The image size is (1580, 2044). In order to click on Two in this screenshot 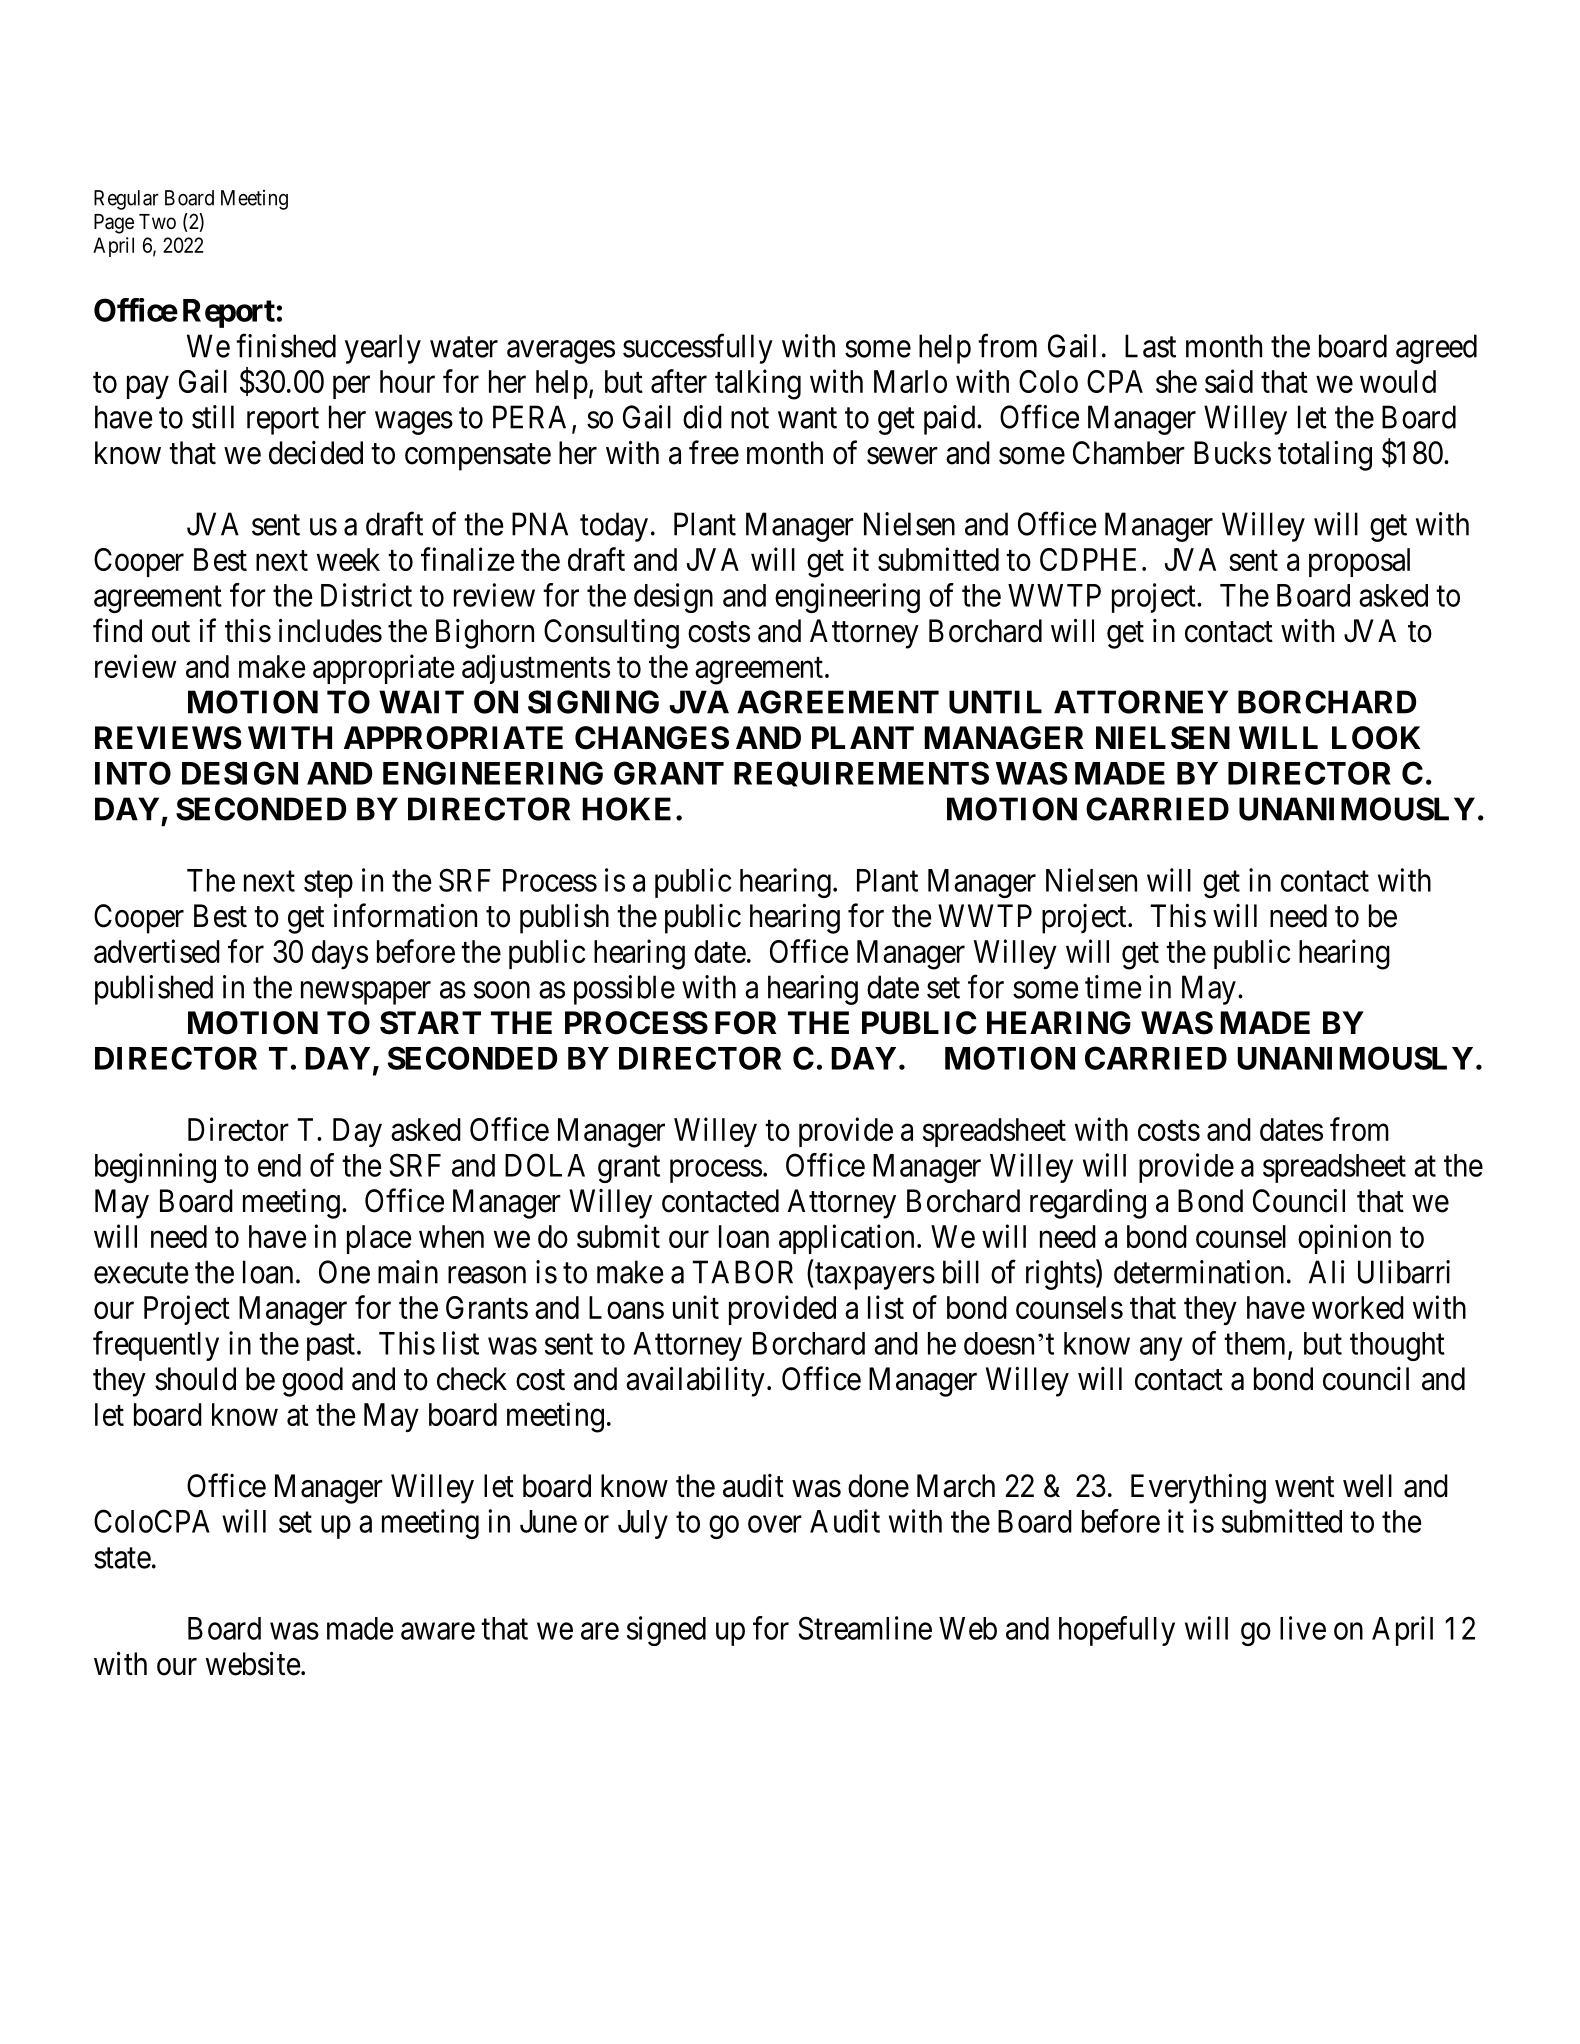, I will do `click(157, 221)`.
